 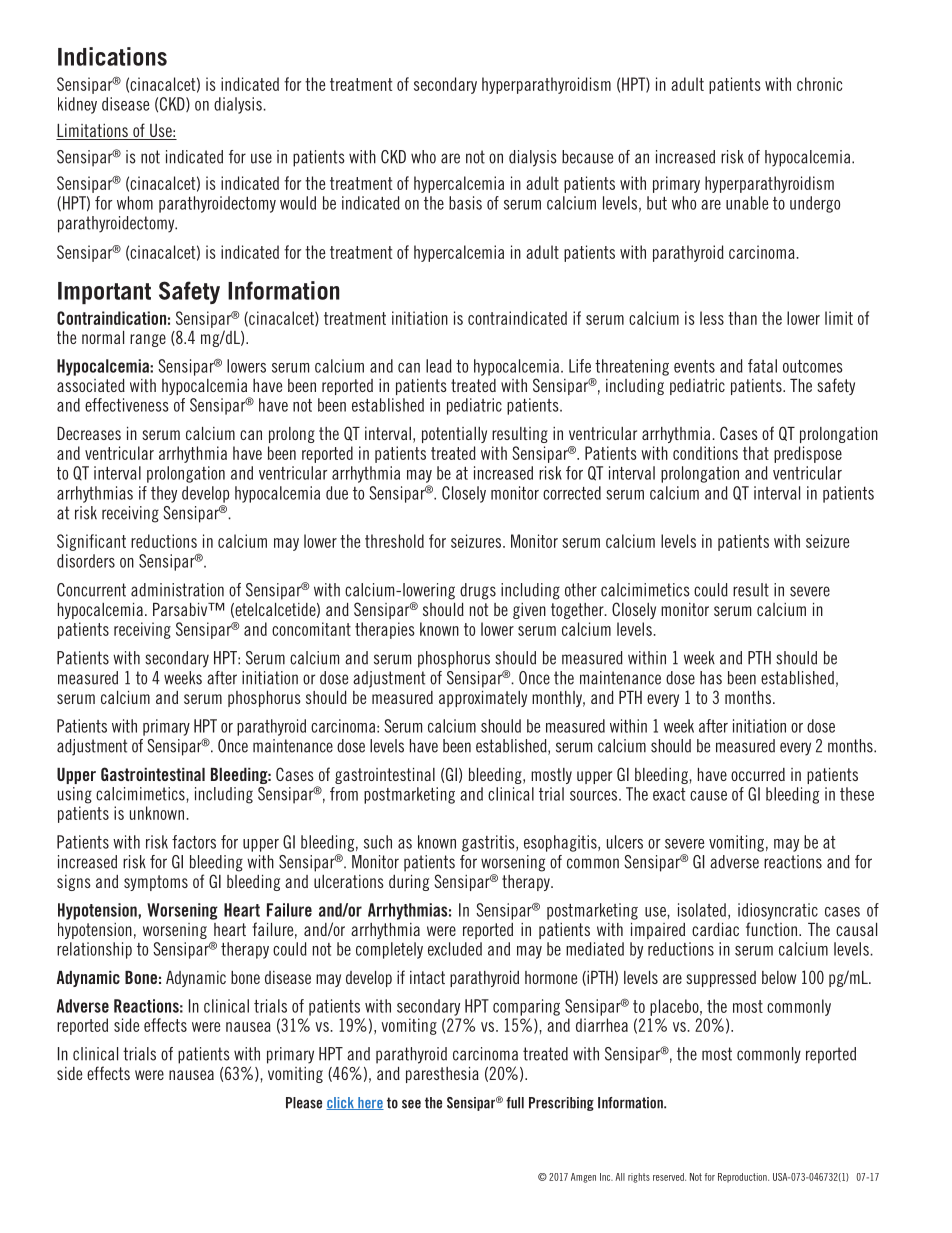 What do you see at coordinates (112, 56) in the document?
I see `Indications` at bounding box center [112, 56].
